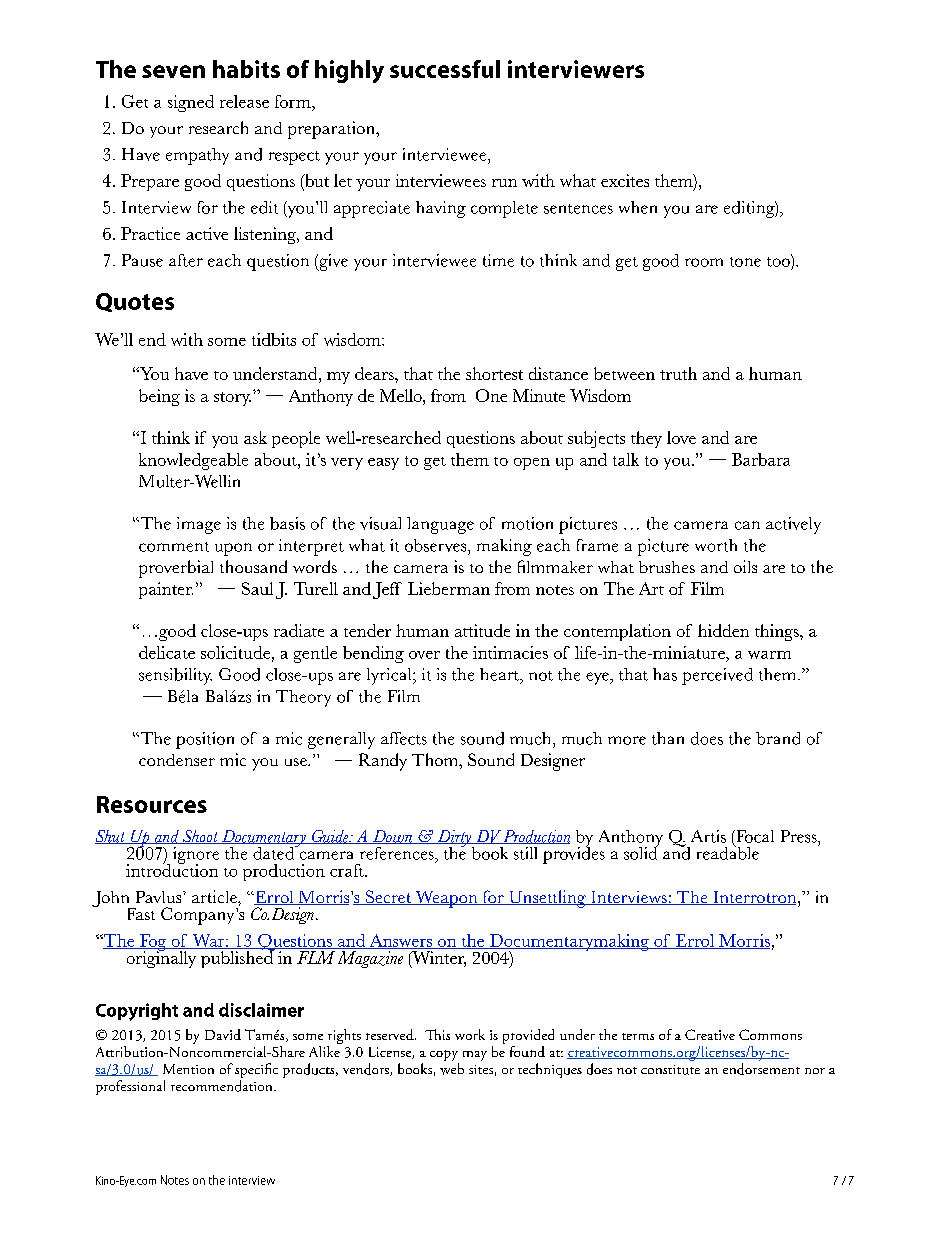  What do you see at coordinates (135, 302) in the screenshot?
I see `Quotes` at bounding box center [135, 302].
